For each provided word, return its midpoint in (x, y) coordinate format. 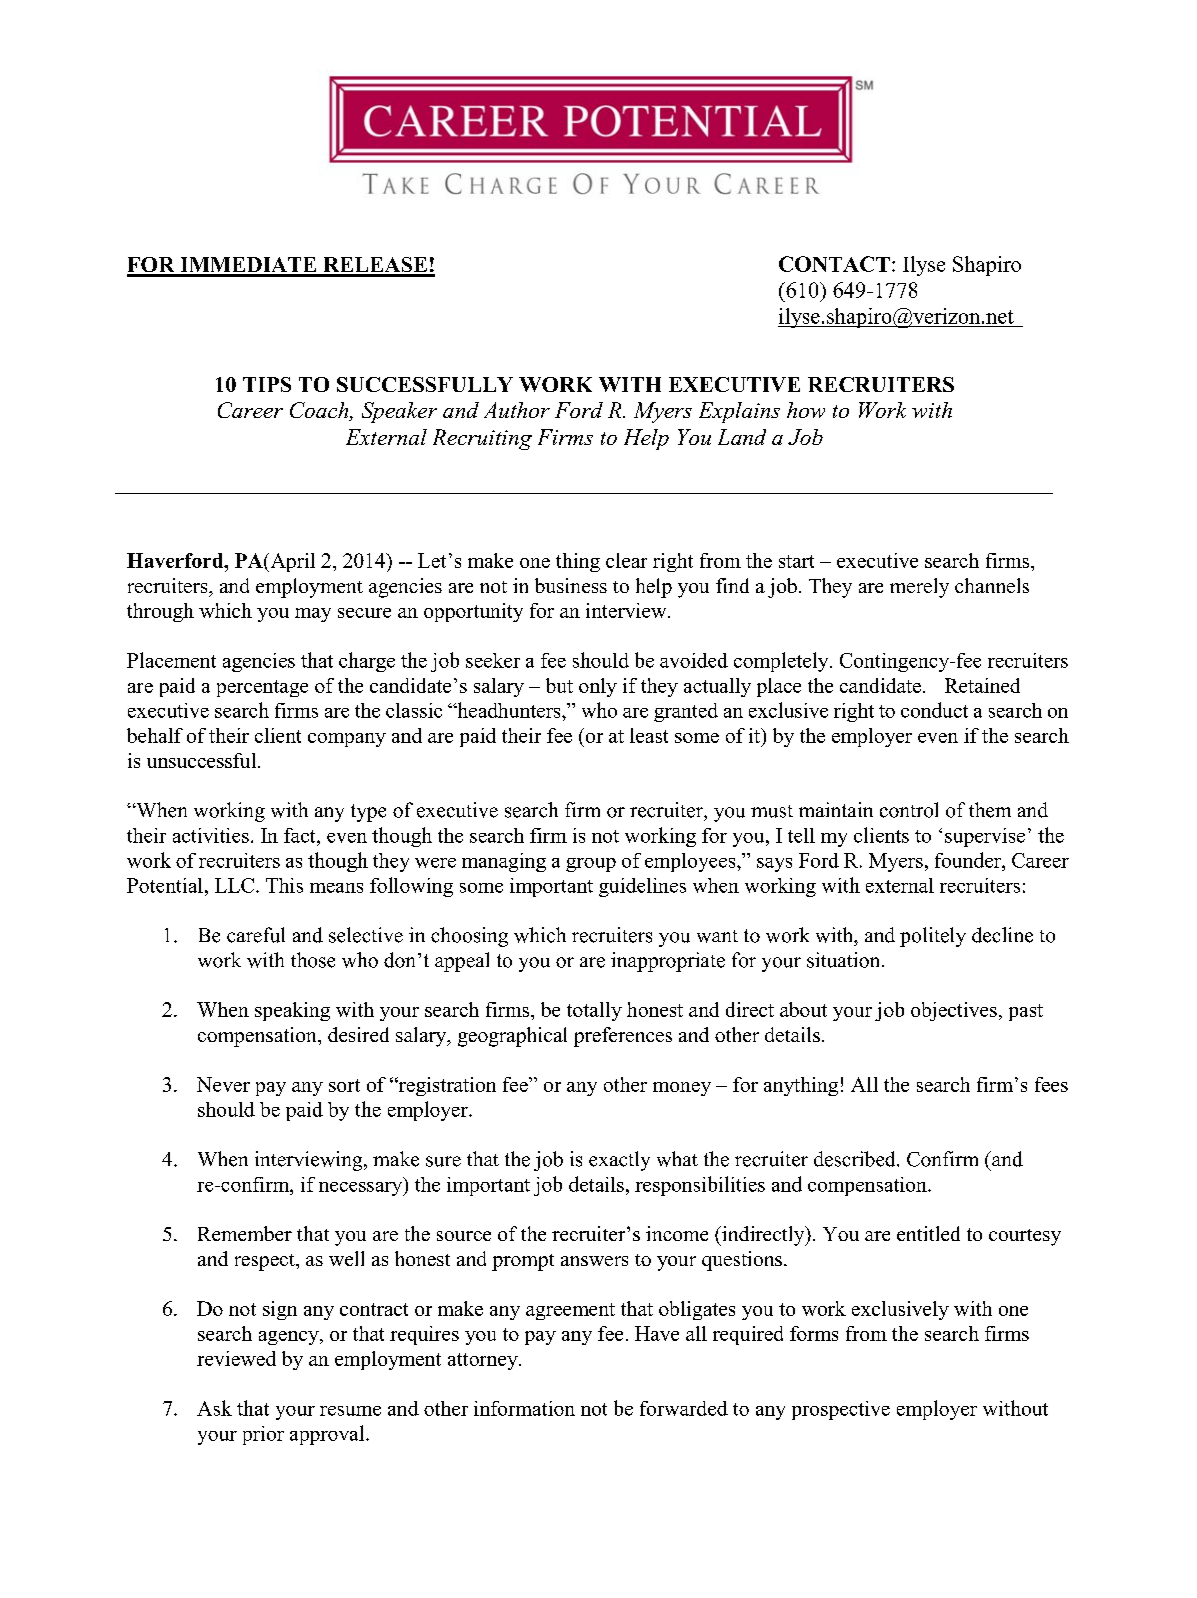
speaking (292, 1011)
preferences (623, 1037)
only (598, 687)
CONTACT (834, 264)
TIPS (267, 384)
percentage (262, 688)
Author (517, 410)
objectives (954, 1011)
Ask (214, 1408)
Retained (982, 685)
